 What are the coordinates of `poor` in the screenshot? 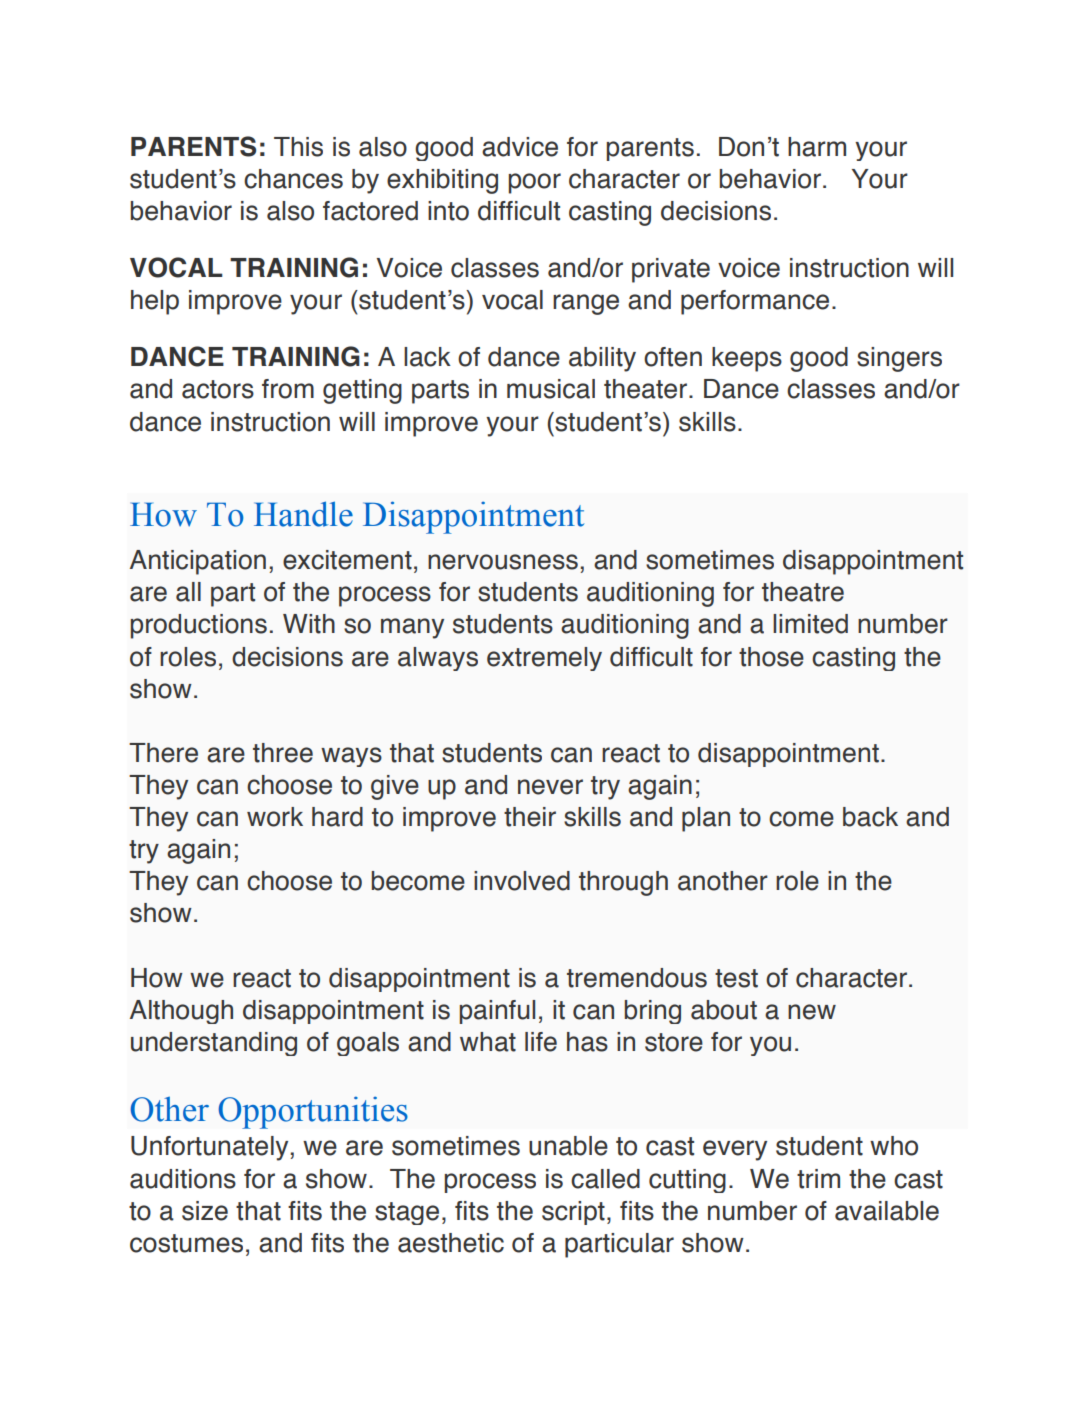 It's located at (535, 183).
